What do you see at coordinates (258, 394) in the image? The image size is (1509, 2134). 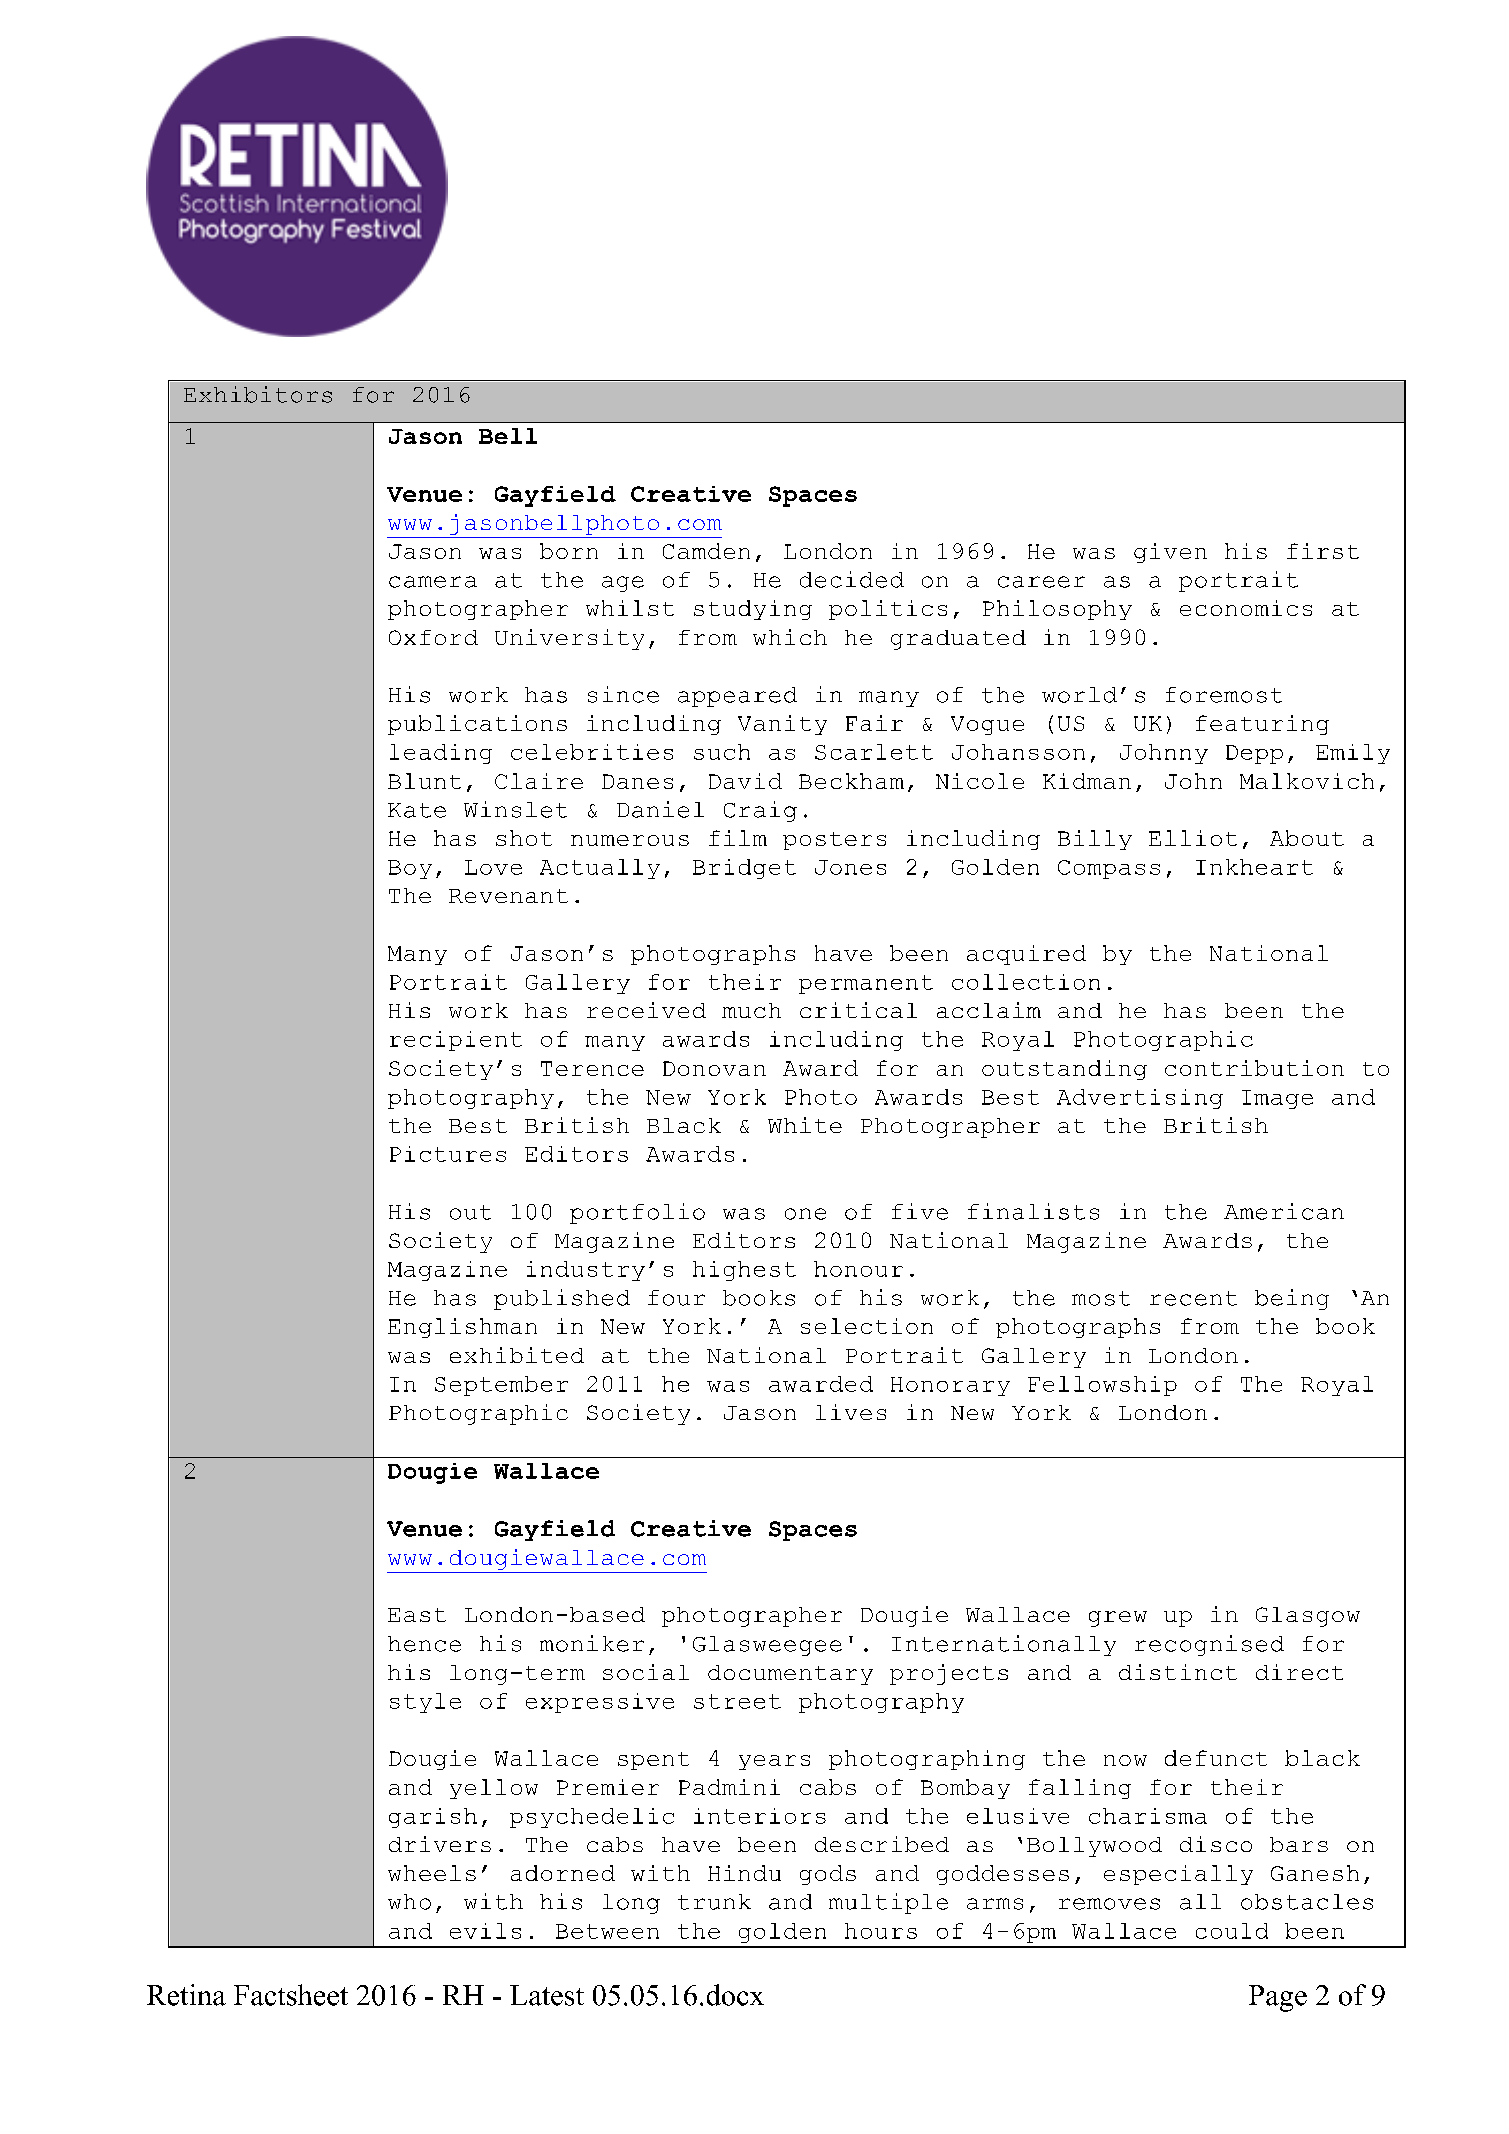 I see `Exhibitors` at bounding box center [258, 394].
